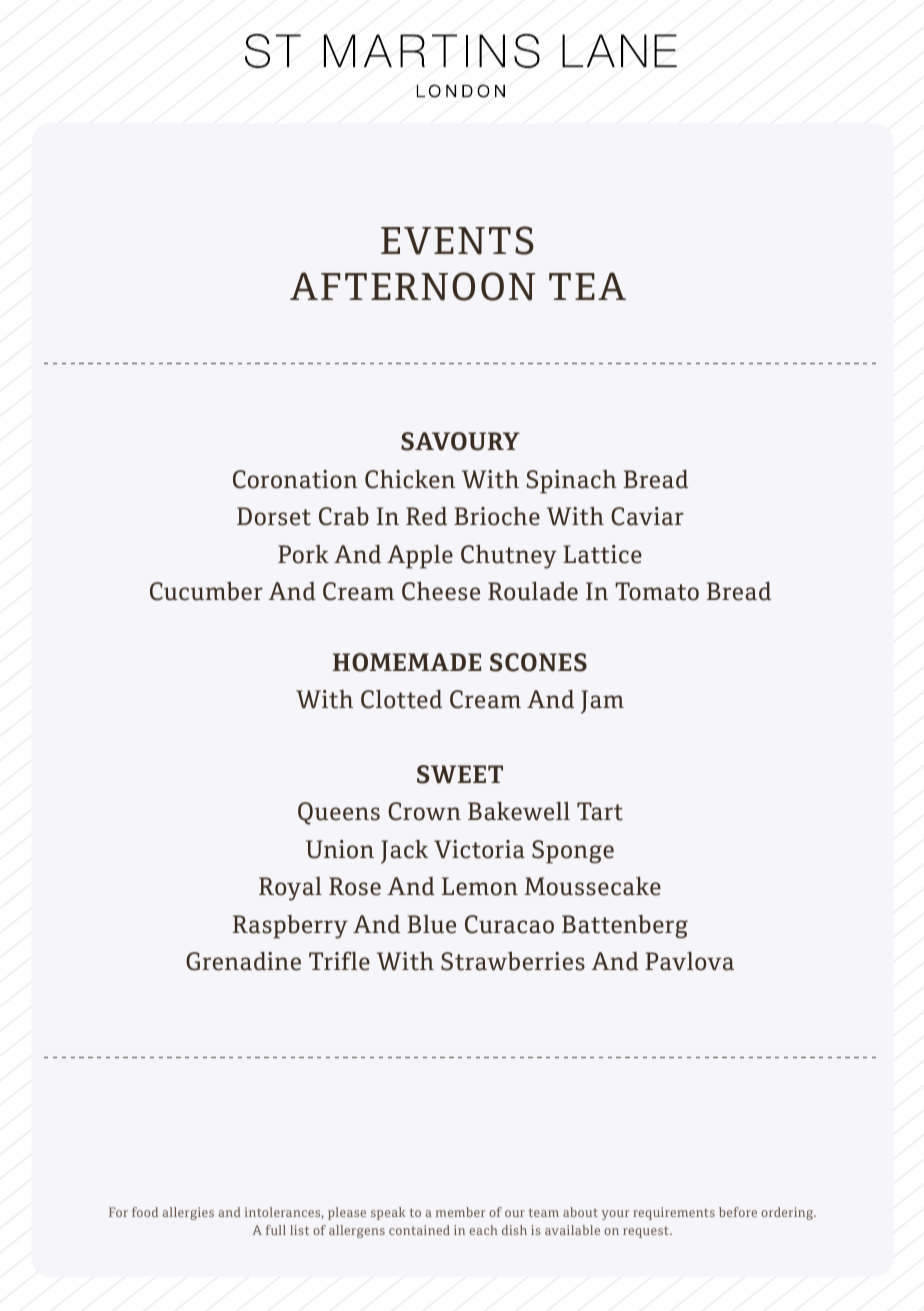 The width and height of the page is (924, 1311). I want to click on Tart, so click(600, 811).
